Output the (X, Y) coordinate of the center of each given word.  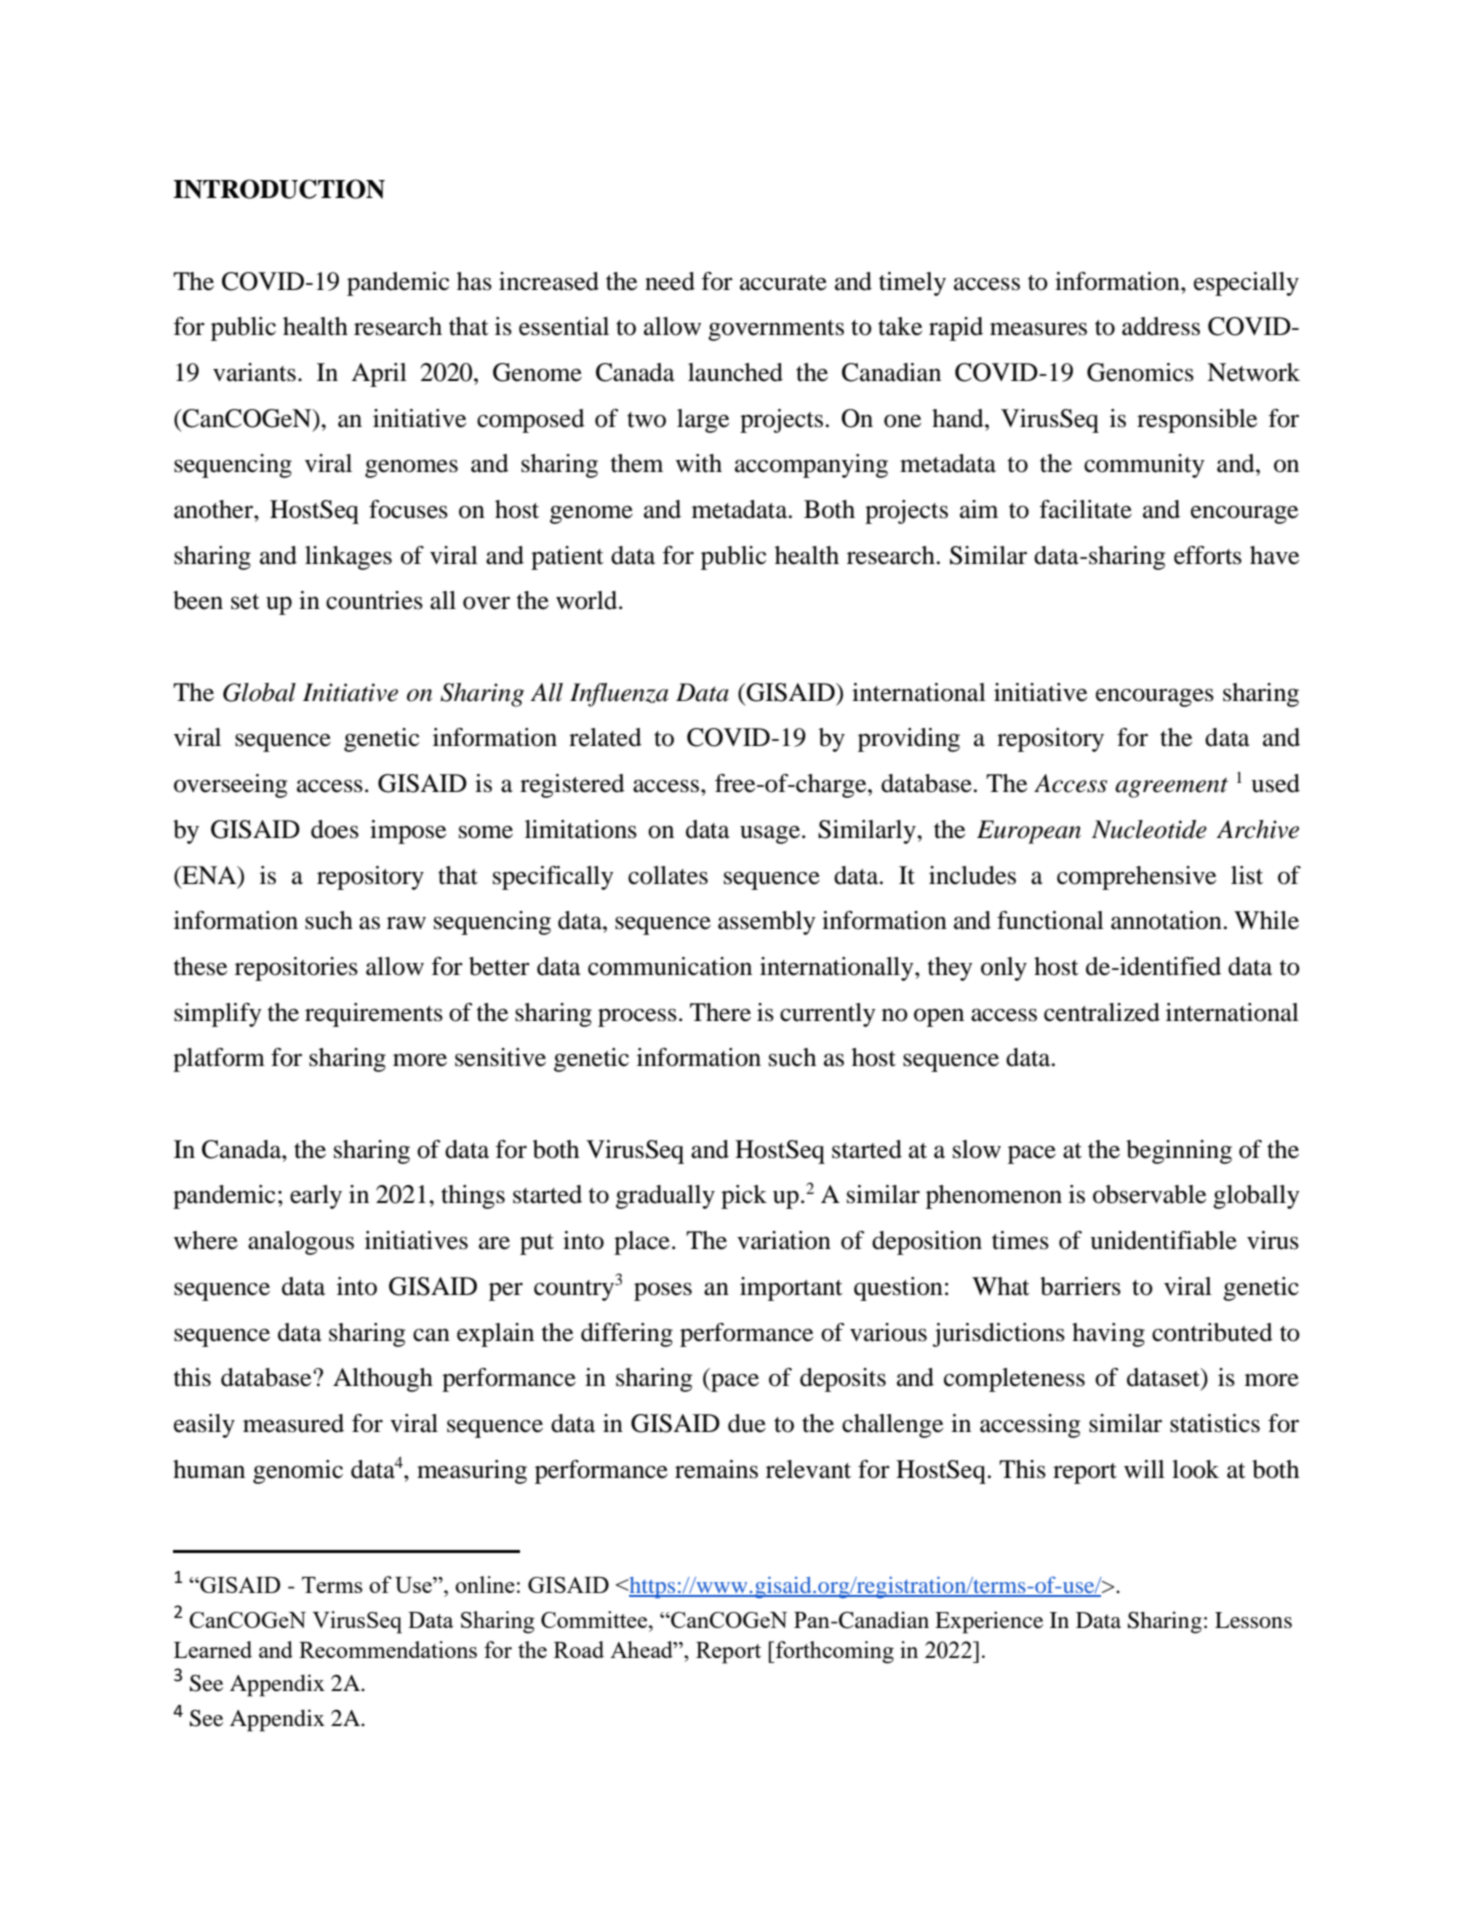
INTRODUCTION (279, 189)
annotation (1166, 920)
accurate (783, 283)
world (588, 600)
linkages (348, 558)
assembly (767, 923)
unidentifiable (1163, 1240)
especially (1246, 284)
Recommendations (388, 1649)
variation (784, 1240)
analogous (301, 1243)
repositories (296, 969)
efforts (1208, 555)
